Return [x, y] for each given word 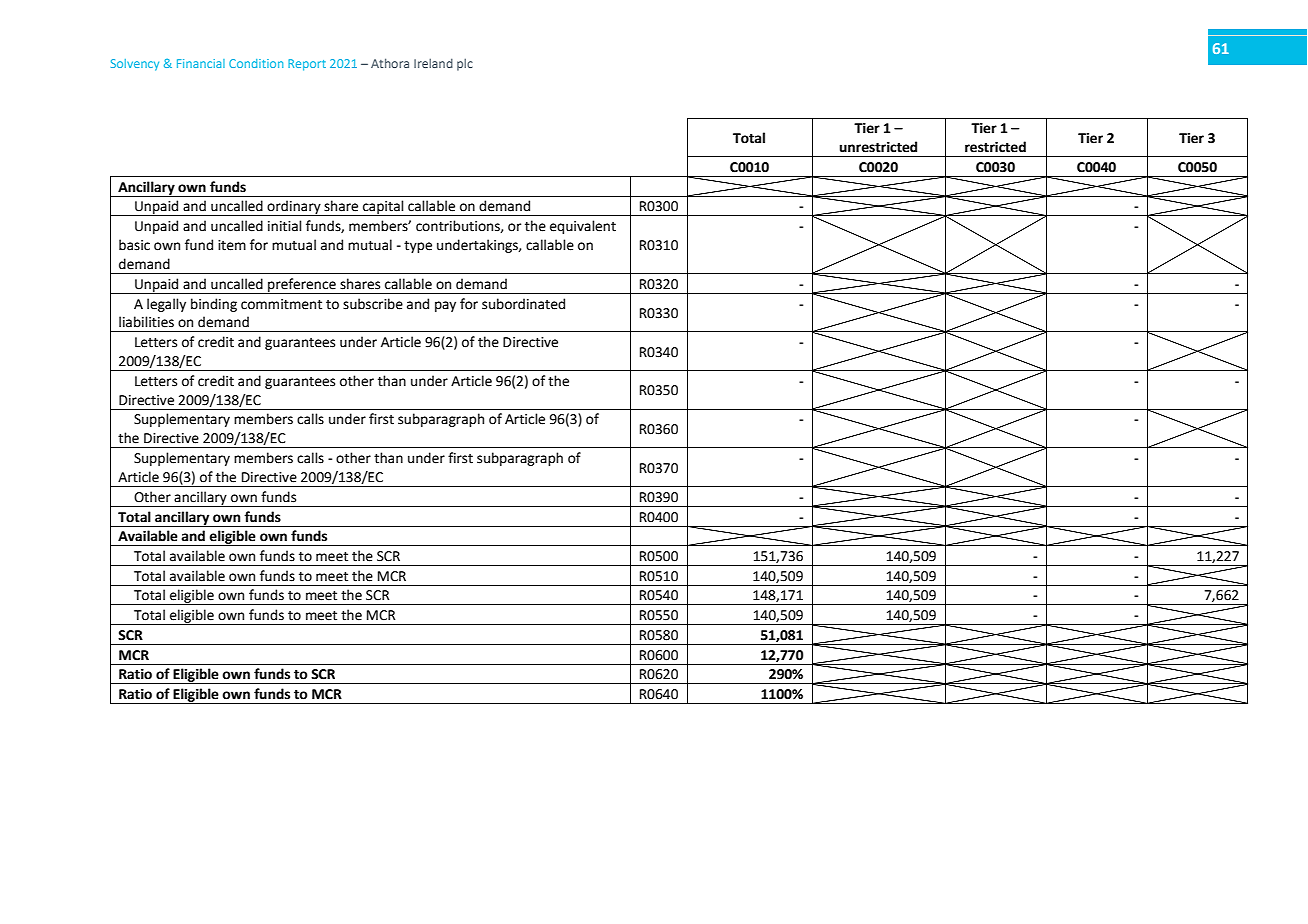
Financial [201, 63]
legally [166, 305]
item [232, 245]
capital [383, 208]
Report [307, 65]
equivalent [583, 227]
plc [465, 64]
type [418, 247]
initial [285, 226]
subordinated [523, 304]
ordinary [294, 208]
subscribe [373, 304]
